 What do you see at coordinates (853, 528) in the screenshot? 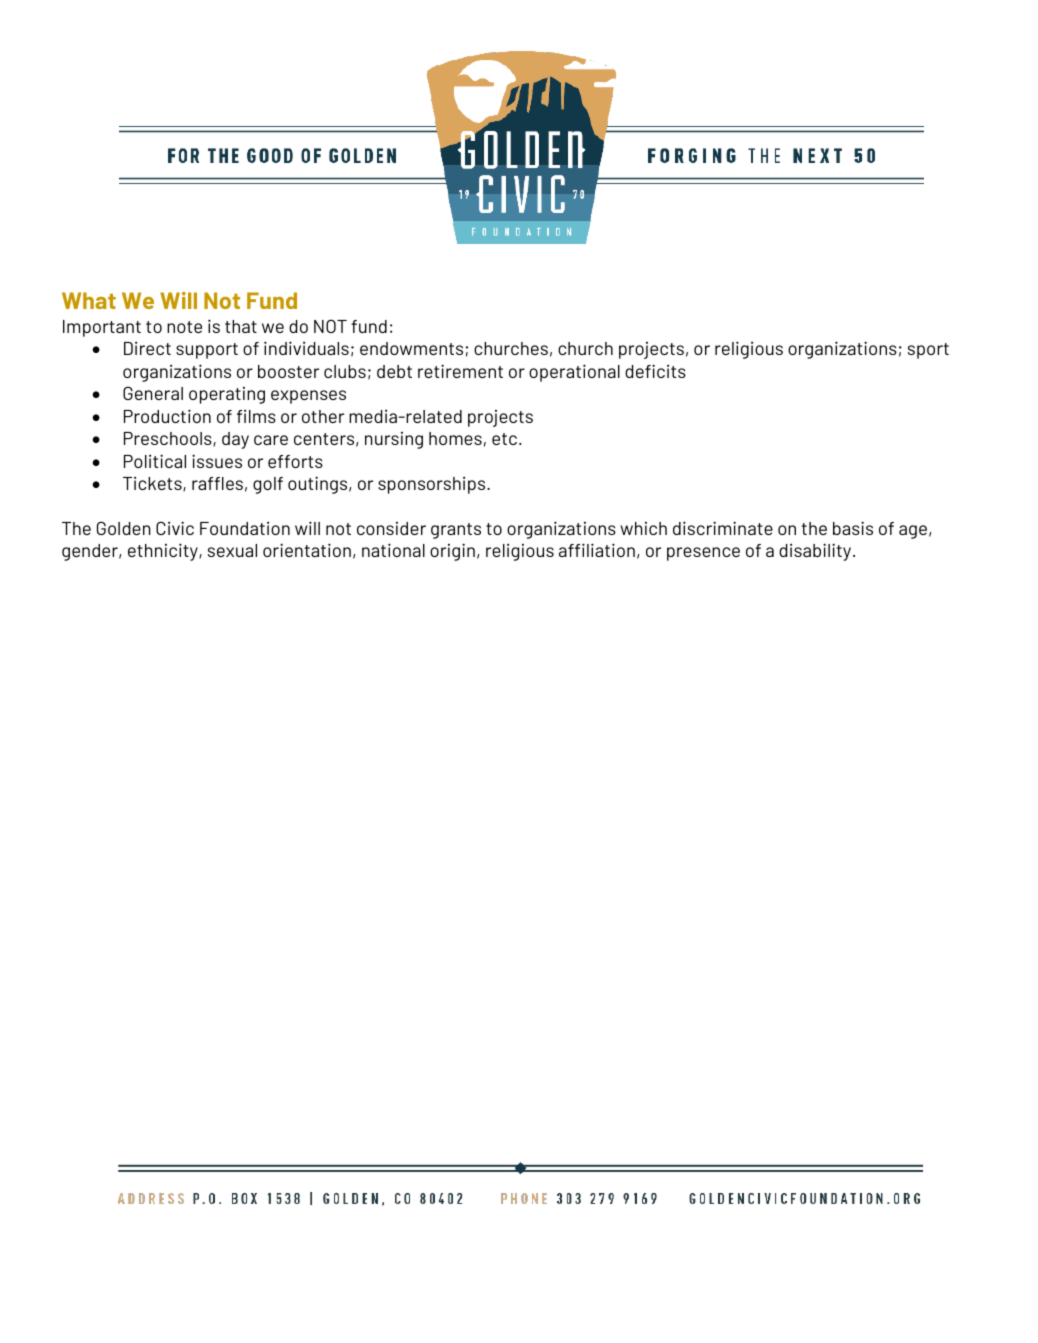
I see `basis` at bounding box center [853, 528].
